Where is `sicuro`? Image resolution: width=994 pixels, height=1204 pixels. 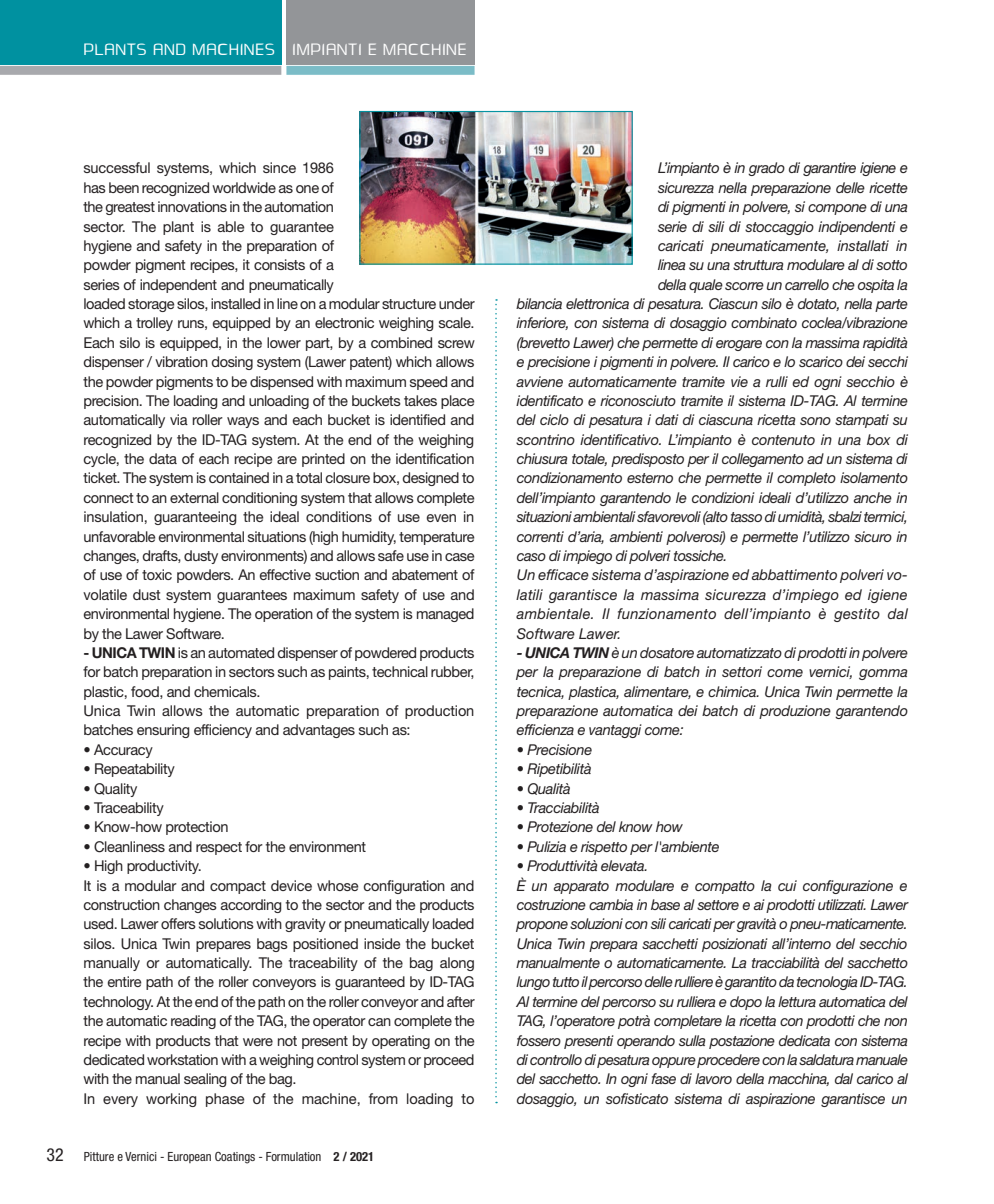 sicuro is located at coordinates (873, 536).
